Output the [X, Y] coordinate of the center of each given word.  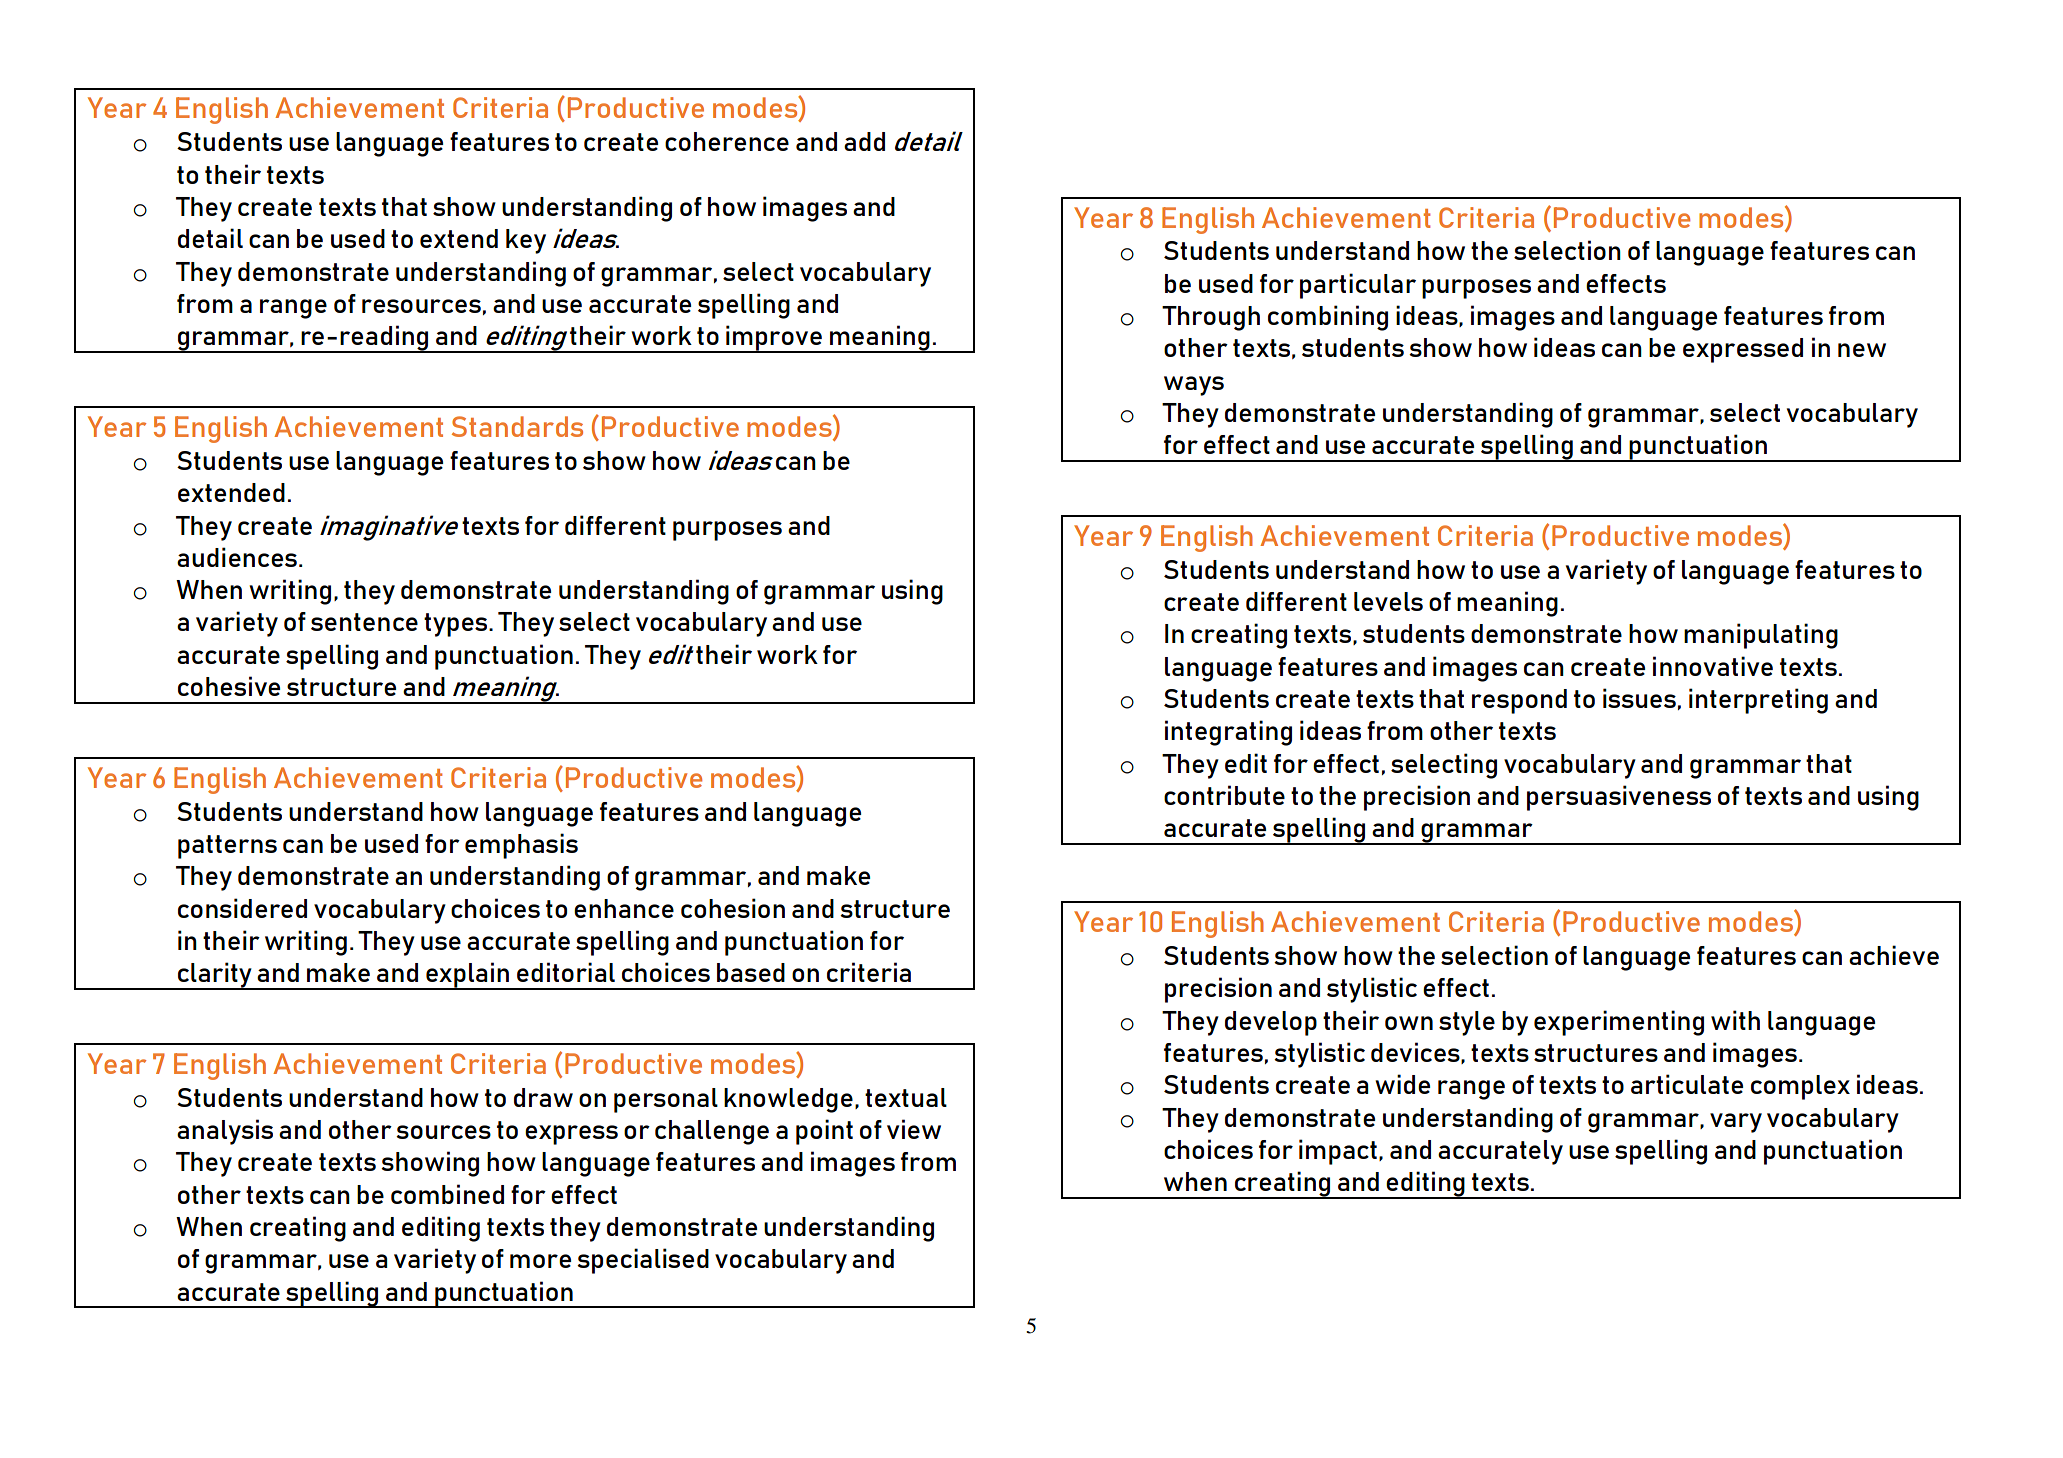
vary [1736, 1123]
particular [1358, 286]
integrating [1228, 733]
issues [1639, 698]
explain [468, 976]
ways [1194, 386]
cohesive [229, 686]
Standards [517, 426]
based [751, 972]
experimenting [1619, 1023]
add [864, 141]
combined [447, 1194]
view [914, 1129]
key [526, 241]
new [1862, 350]
